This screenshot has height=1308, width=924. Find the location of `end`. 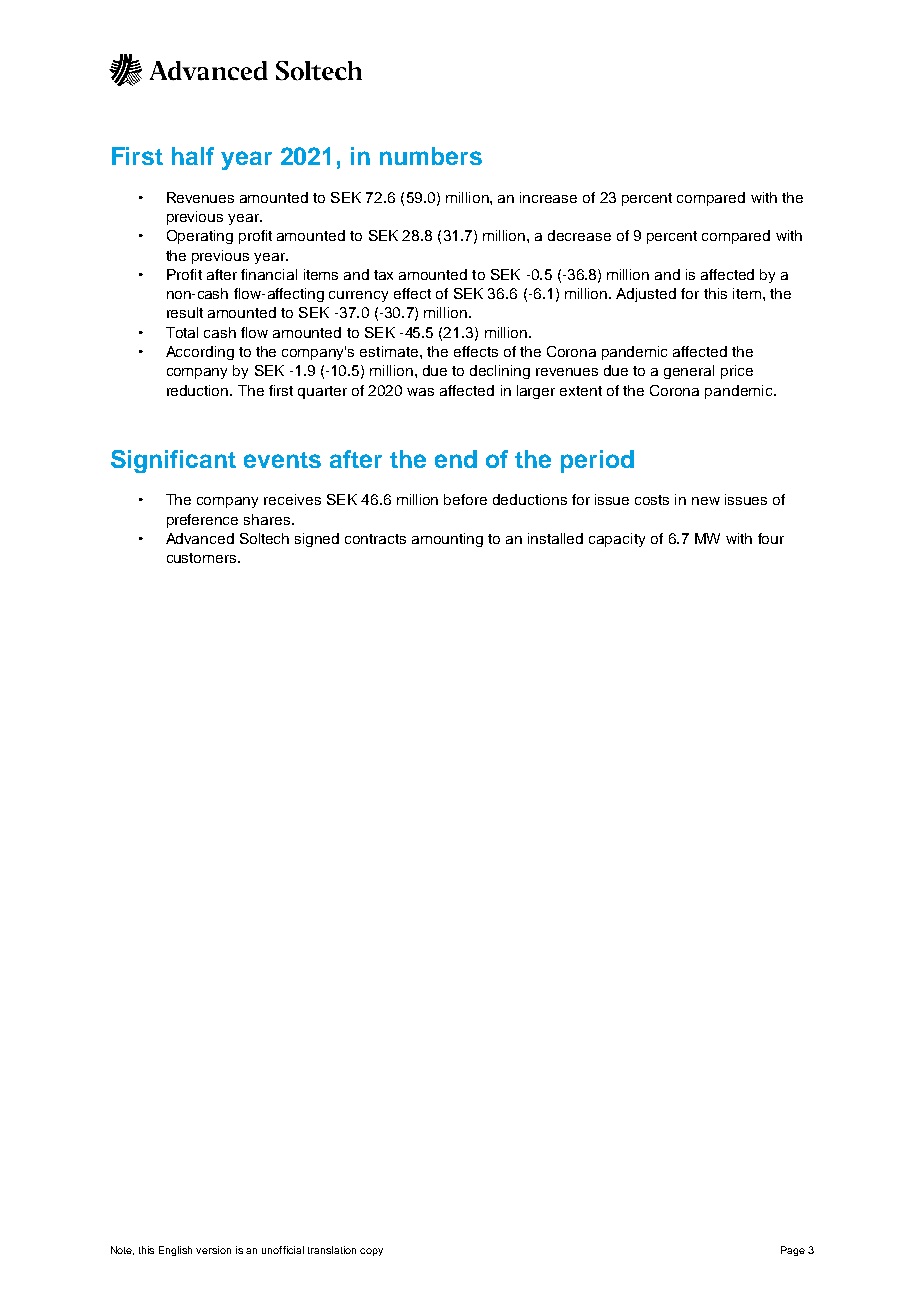

end is located at coordinates (456, 459).
